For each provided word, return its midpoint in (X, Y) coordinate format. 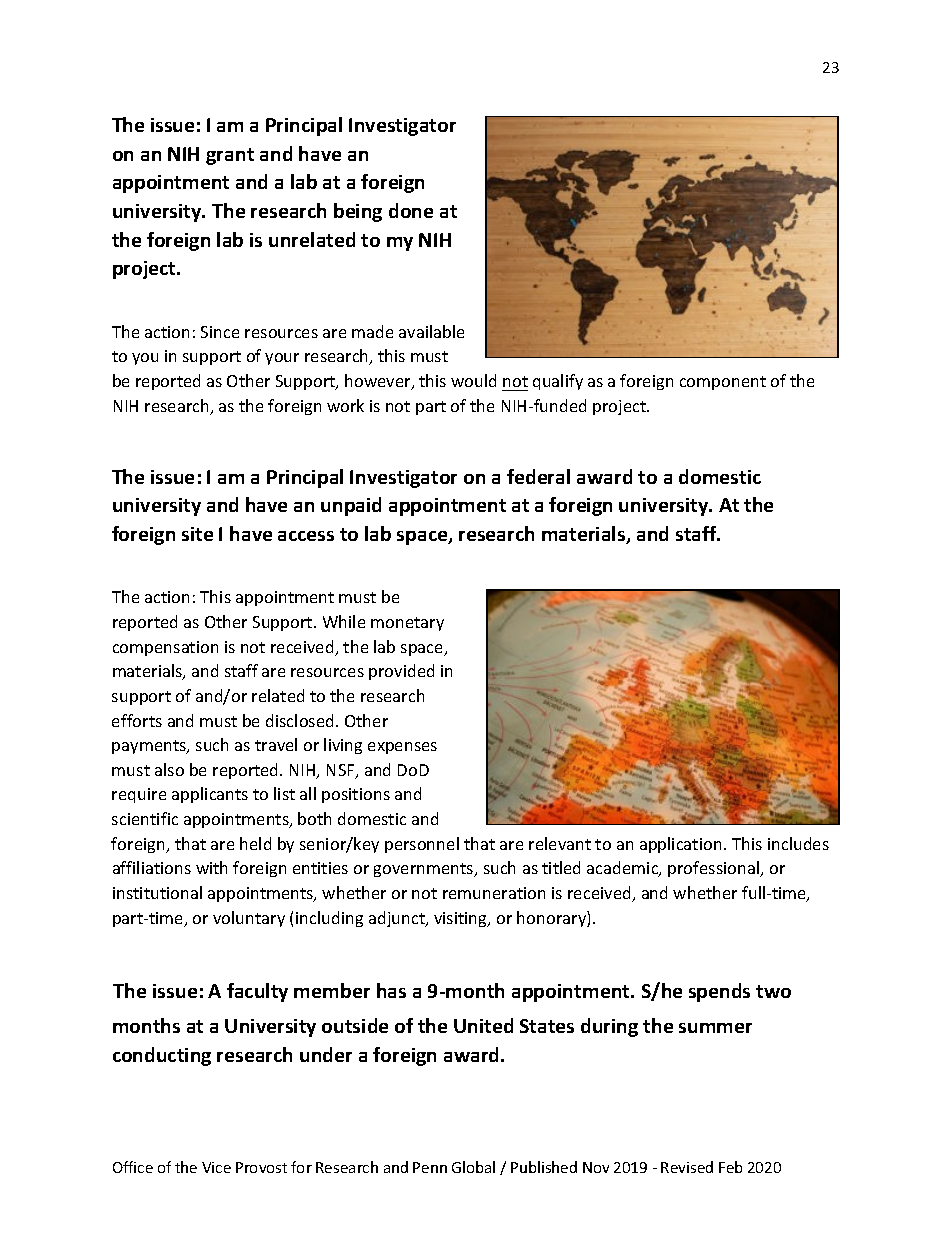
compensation (165, 648)
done (411, 210)
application (680, 845)
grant (230, 156)
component (723, 383)
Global (473, 1167)
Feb (730, 1167)
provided (401, 672)
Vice (216, 1167)
